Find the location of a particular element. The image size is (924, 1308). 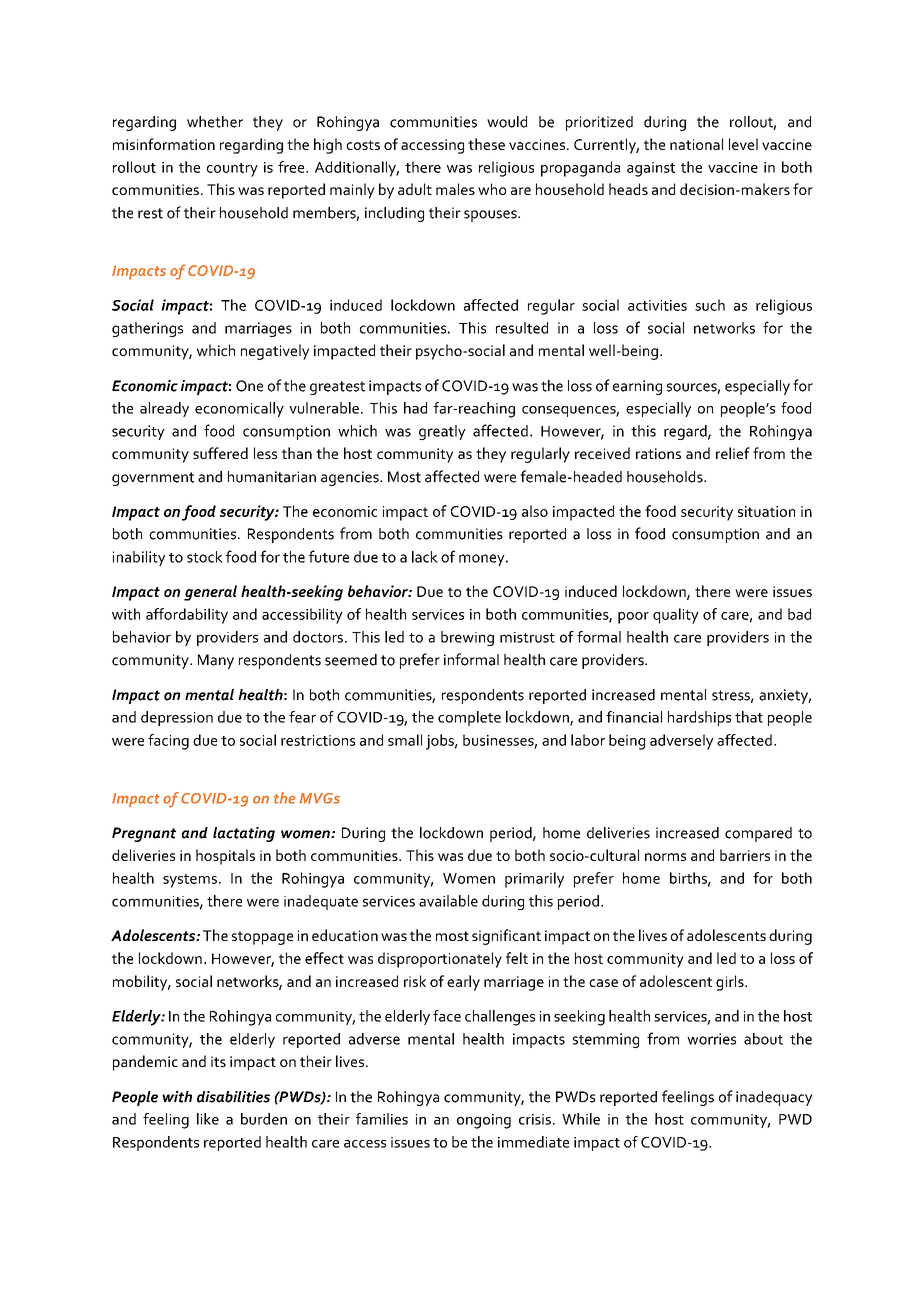

like is located at coordinates (208, 1119).
